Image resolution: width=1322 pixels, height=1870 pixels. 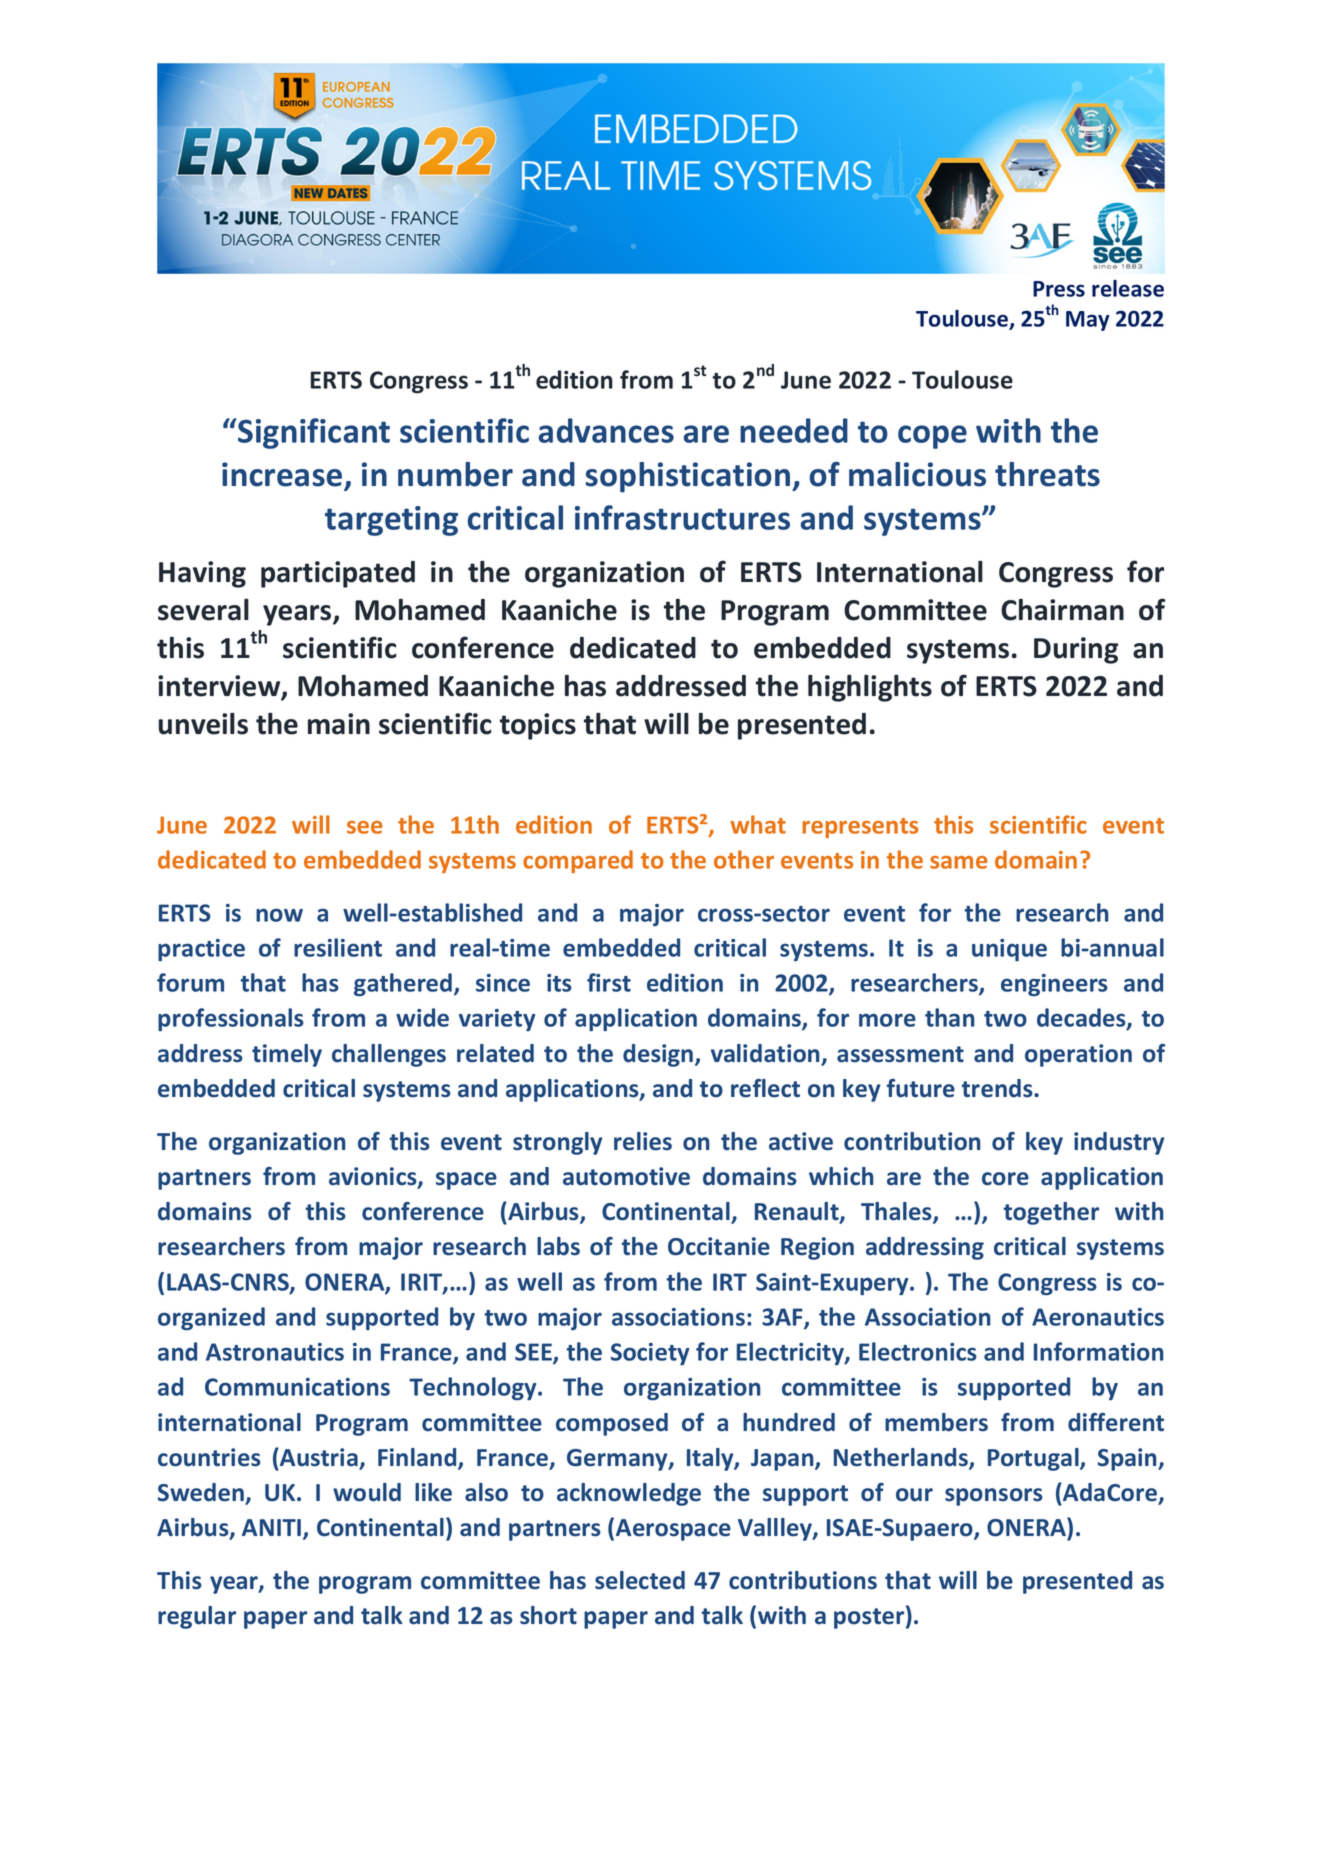 What do you see at coordinates (374, 1177) in the page?
I see `avionics` at bounding box center [374, 1177].
